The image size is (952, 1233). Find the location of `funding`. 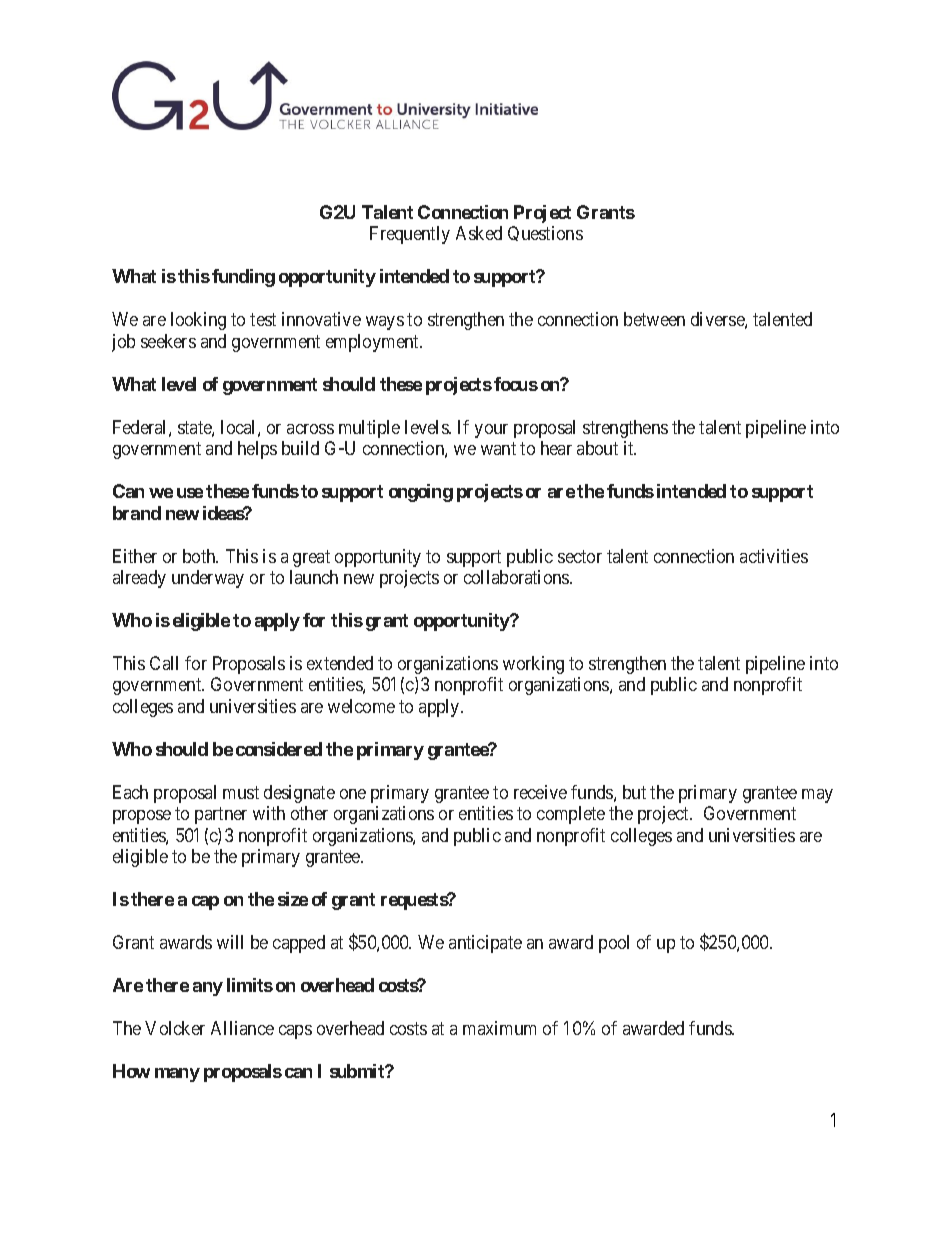

funding is located at coordinates (243, 278).
